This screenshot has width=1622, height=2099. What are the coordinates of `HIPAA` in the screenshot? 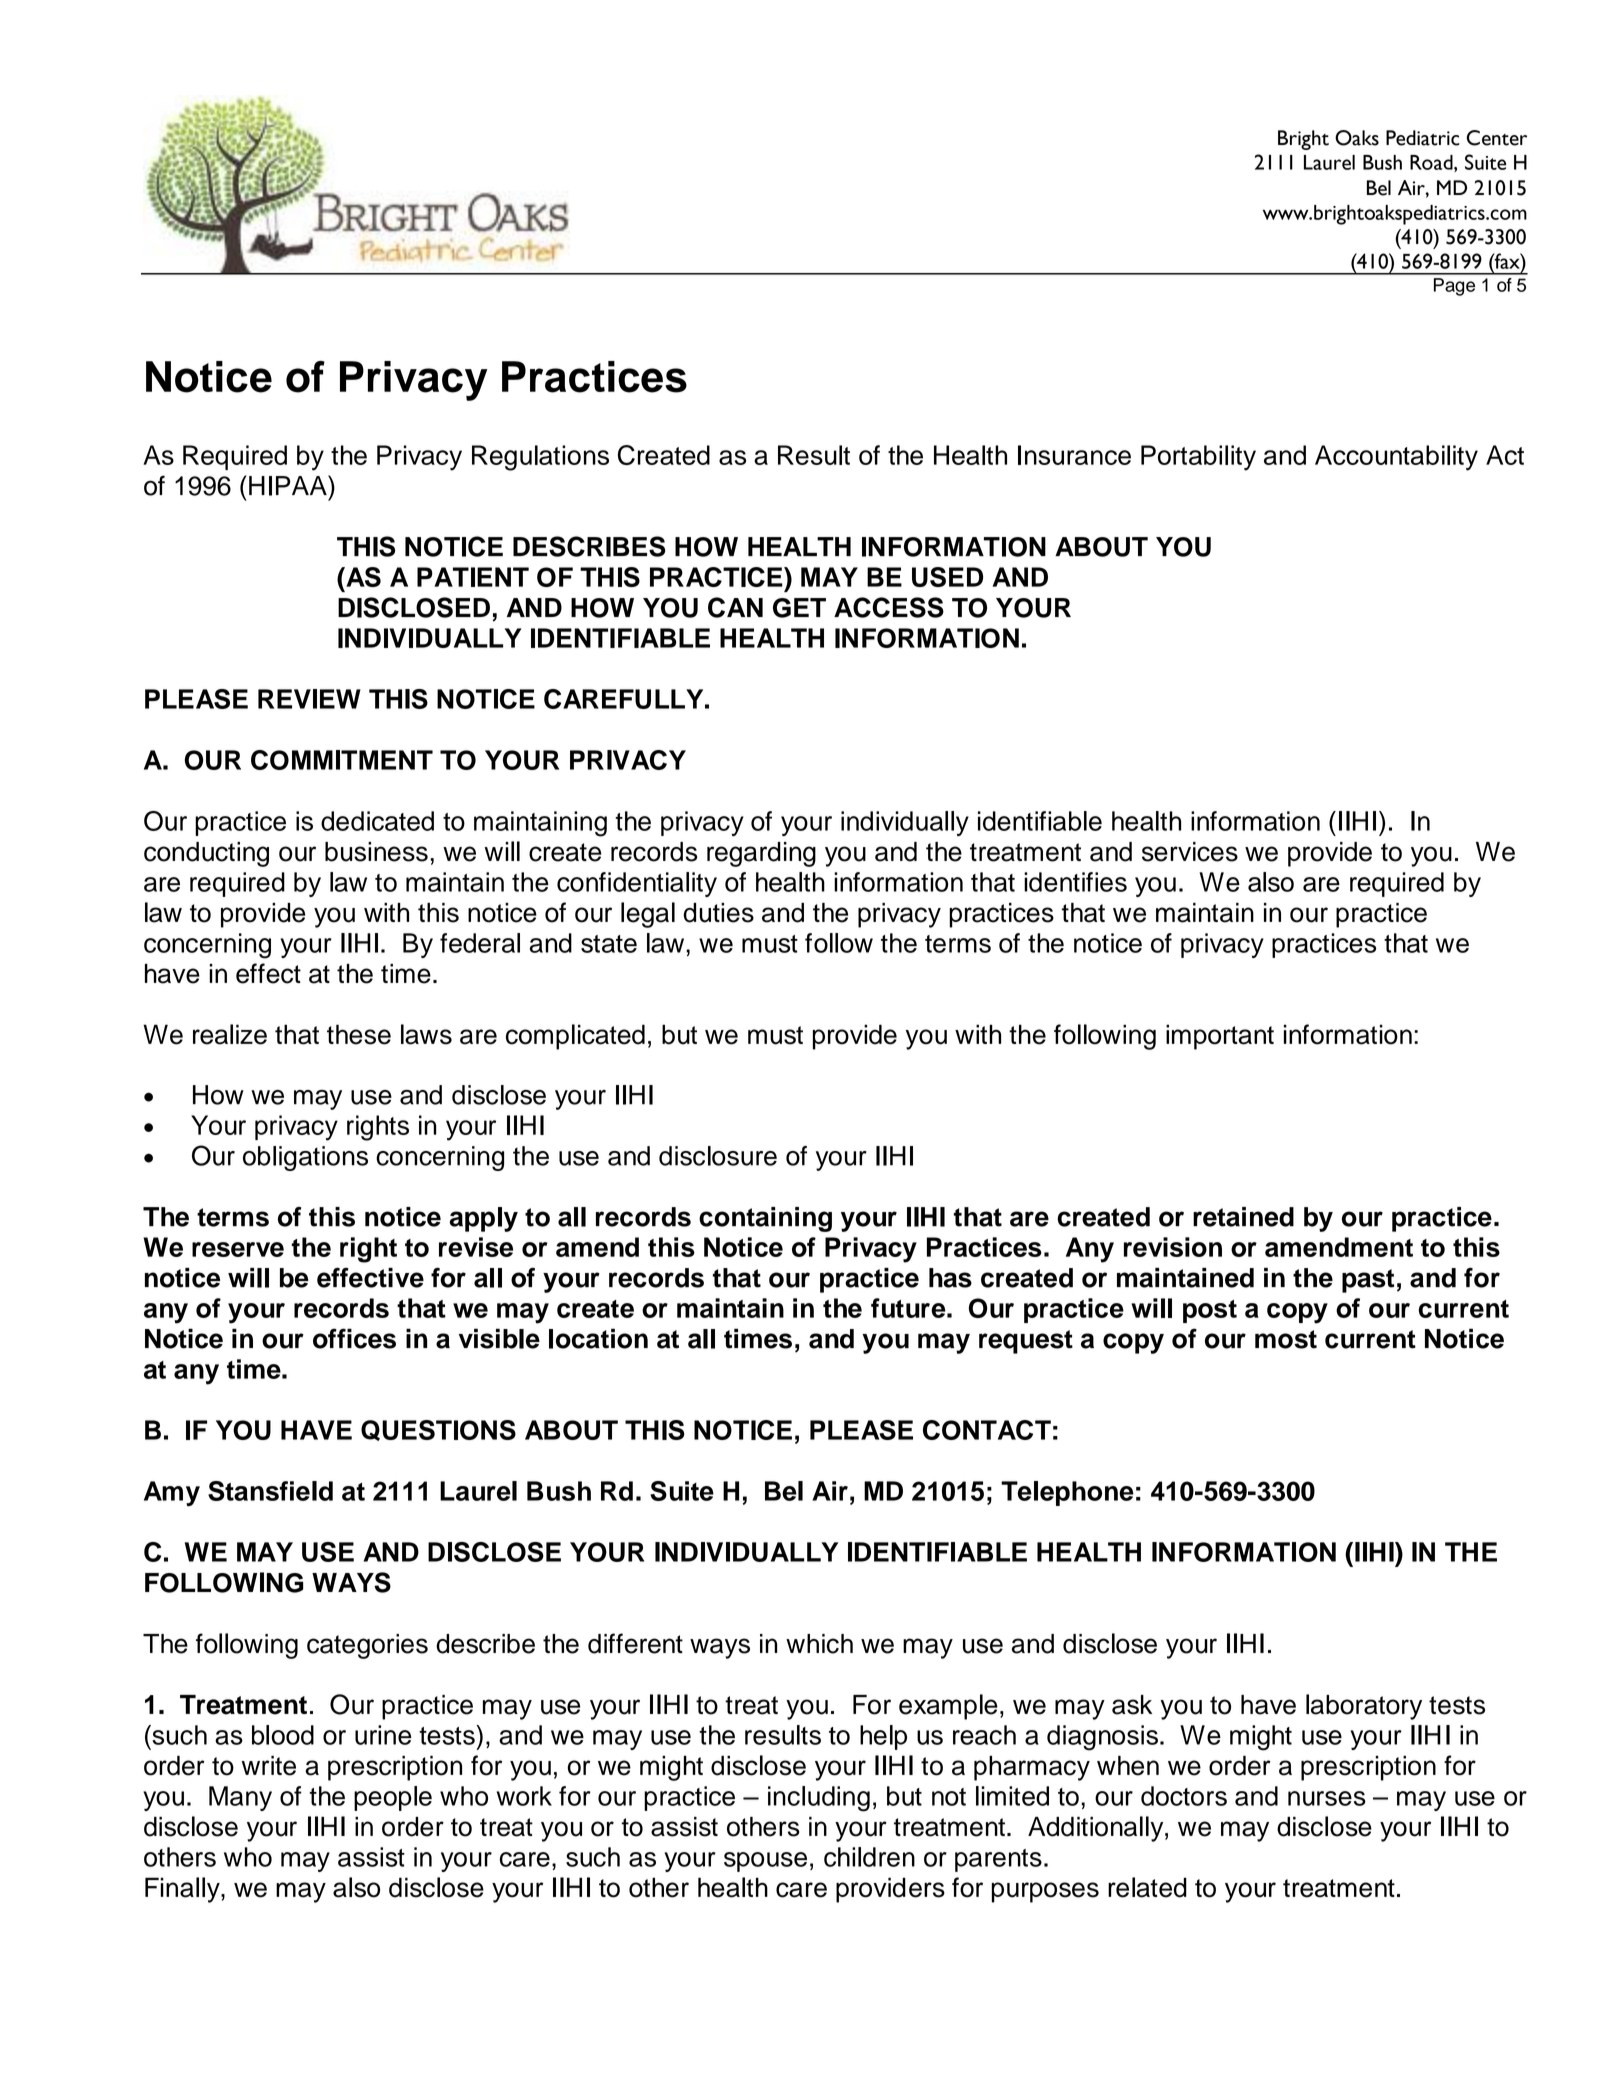 It's located at (289, 485).
